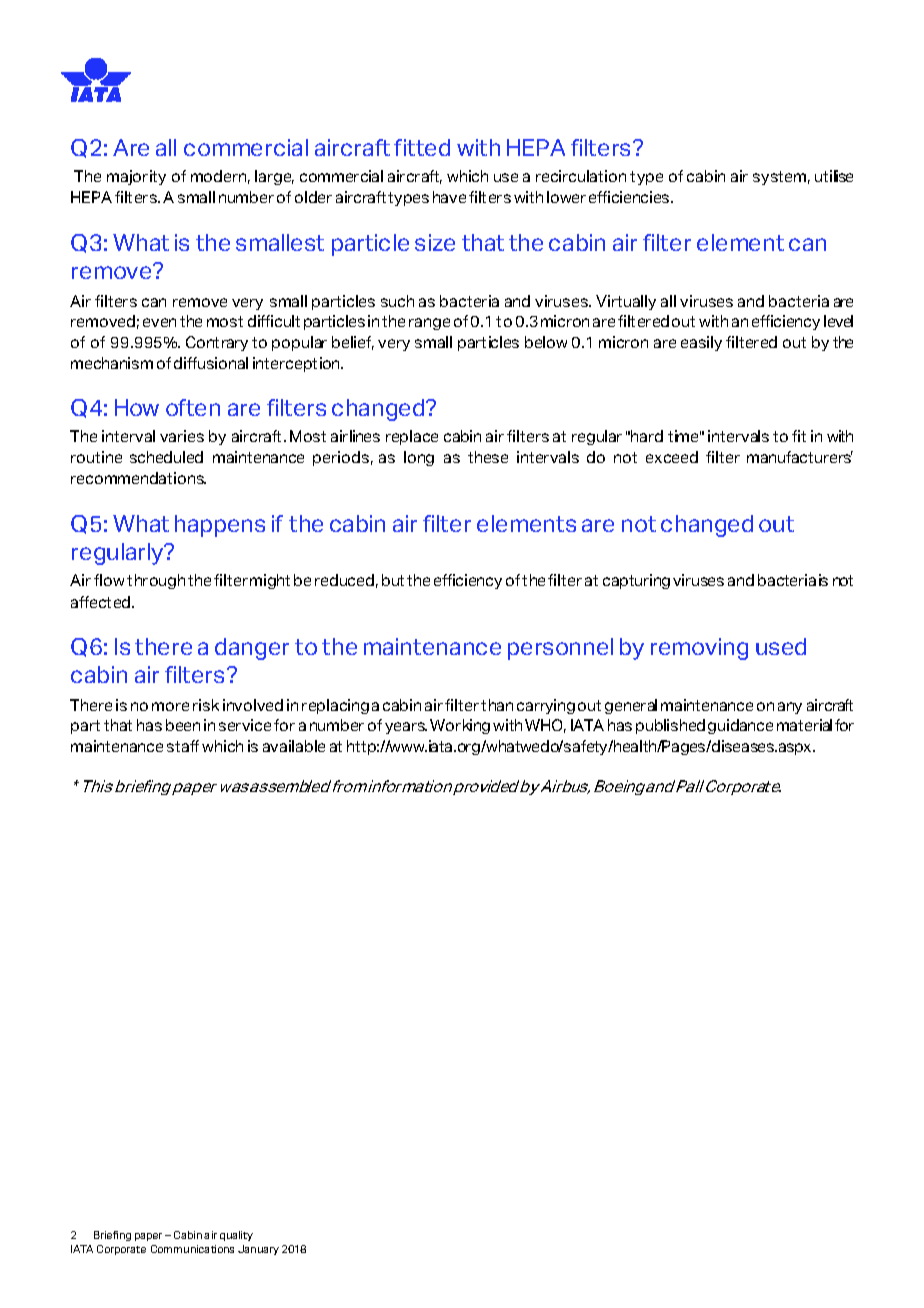  What do you see at coordinates (488, 457) in the screenshot?
I see `these` at bounding box center [488, 457].
